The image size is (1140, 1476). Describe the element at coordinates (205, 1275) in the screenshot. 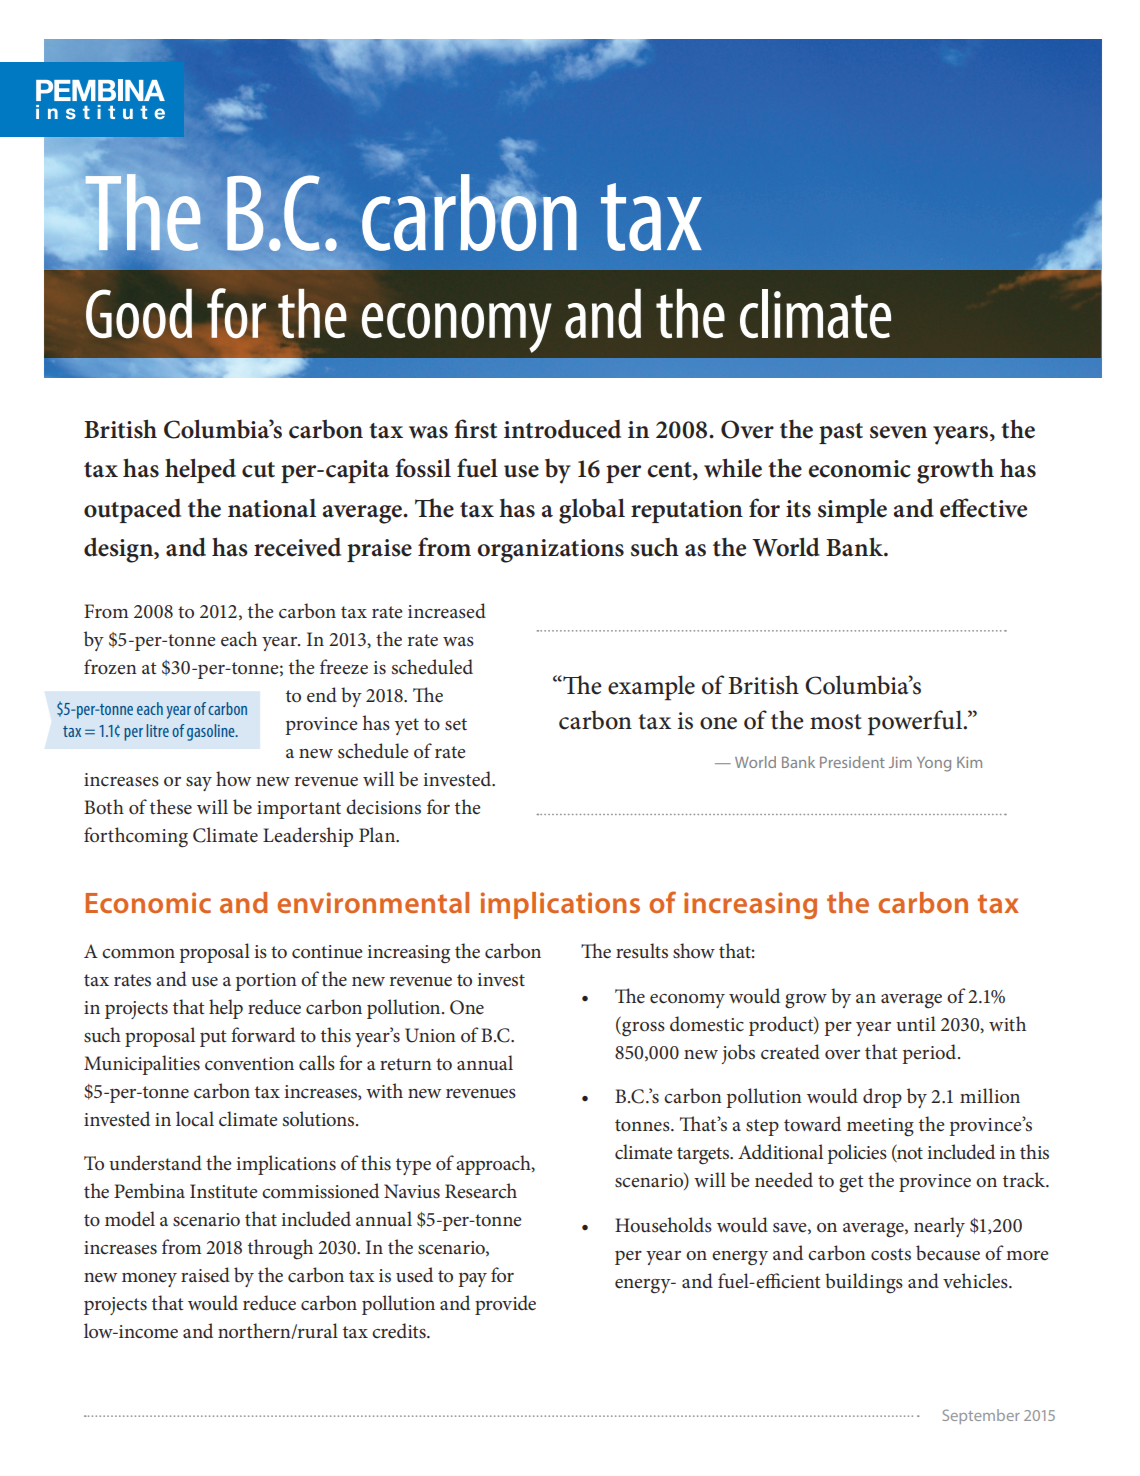

I see `raised` at that location.
